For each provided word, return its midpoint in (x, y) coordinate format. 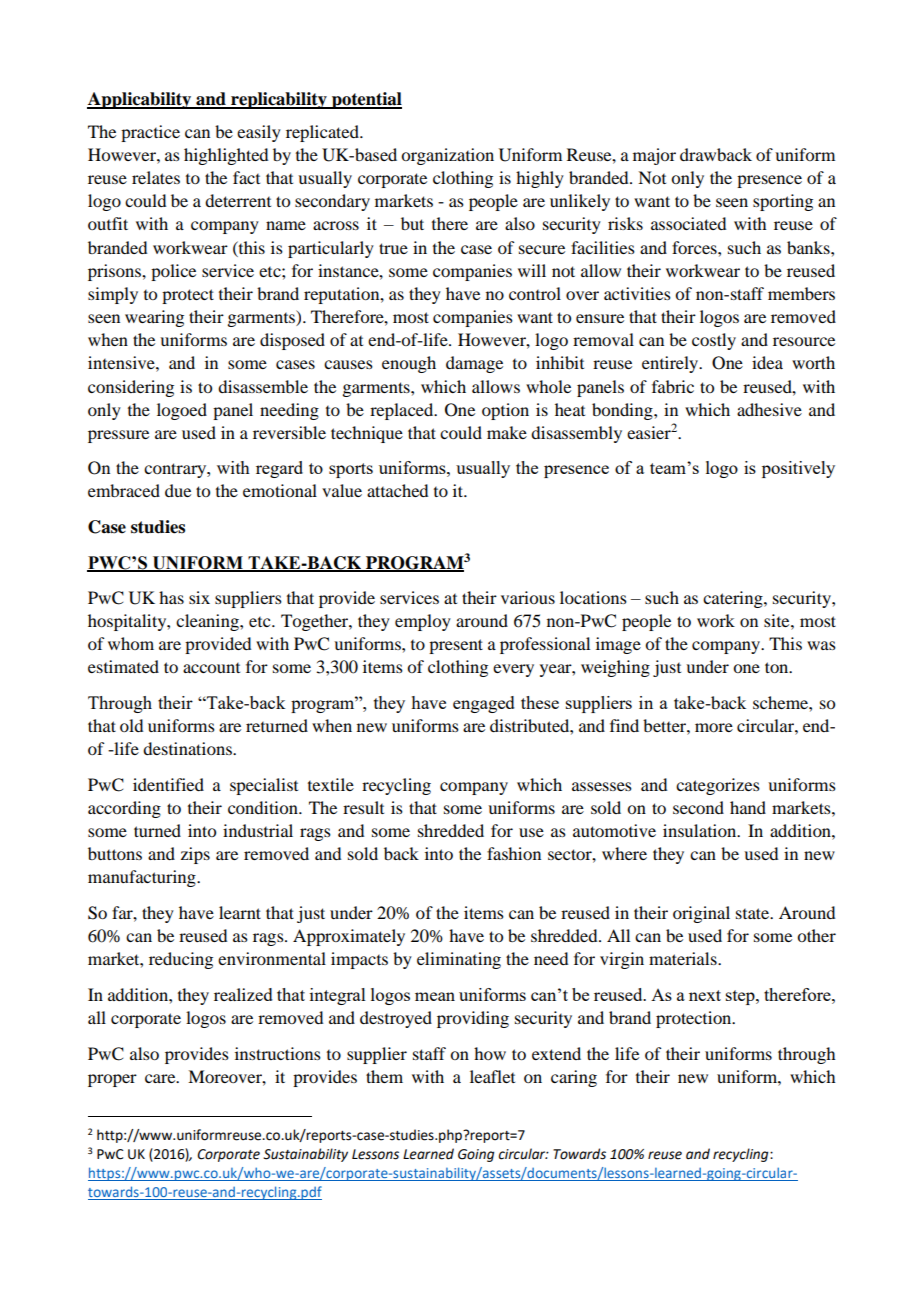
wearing (154, 318)
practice (150, 133)
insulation (701, 830)
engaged (484, 704)
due (178, 490)
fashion (514, 853)
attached (397, 490)
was (821, 645)
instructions (278, 1053)
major (654, 156)
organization (447, 156)
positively (798, 469)
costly (714, 341)
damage (474, 364)
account (211, 668)
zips (195, 855)
